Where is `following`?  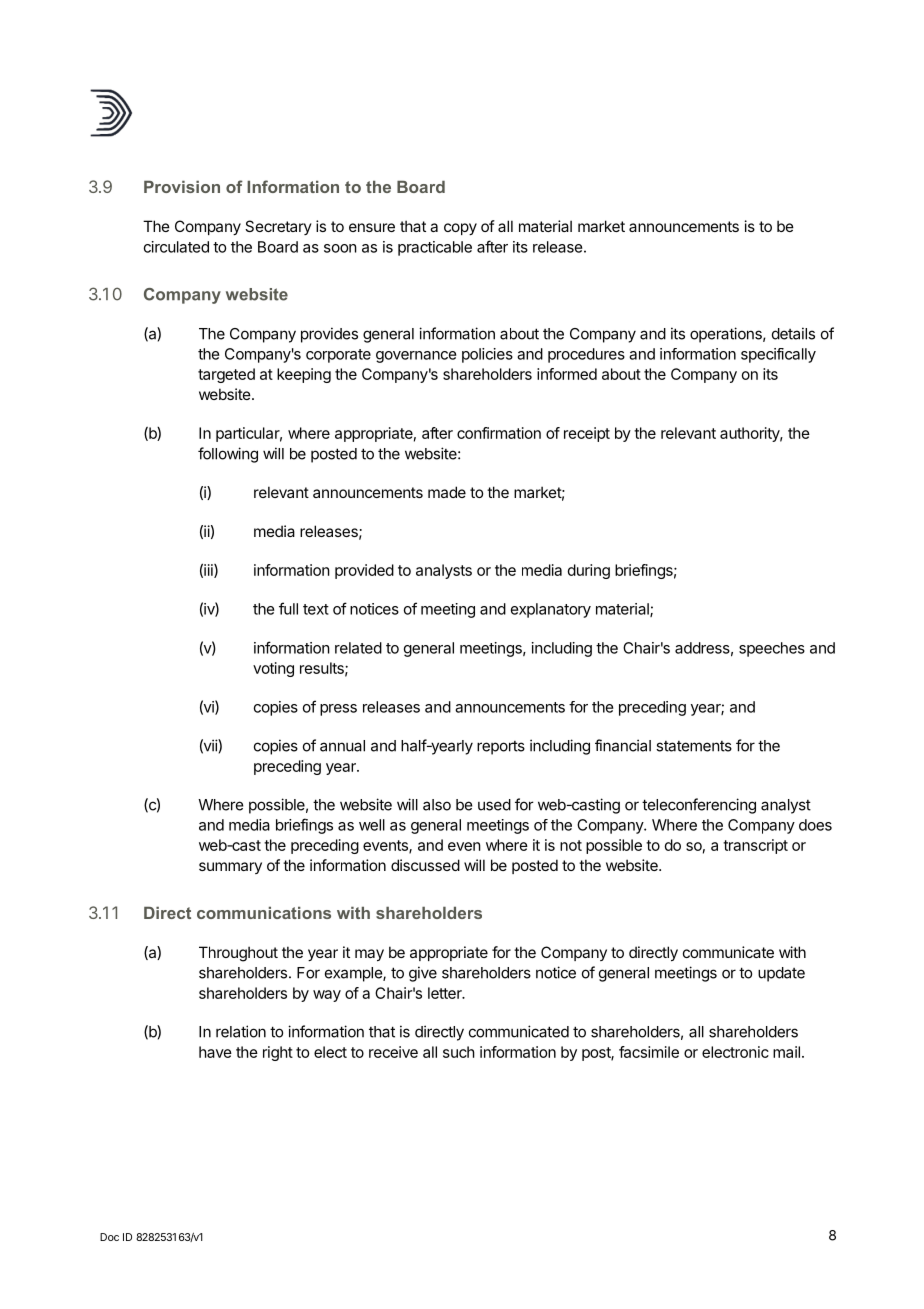
following is located at coordinates (228, 455).
